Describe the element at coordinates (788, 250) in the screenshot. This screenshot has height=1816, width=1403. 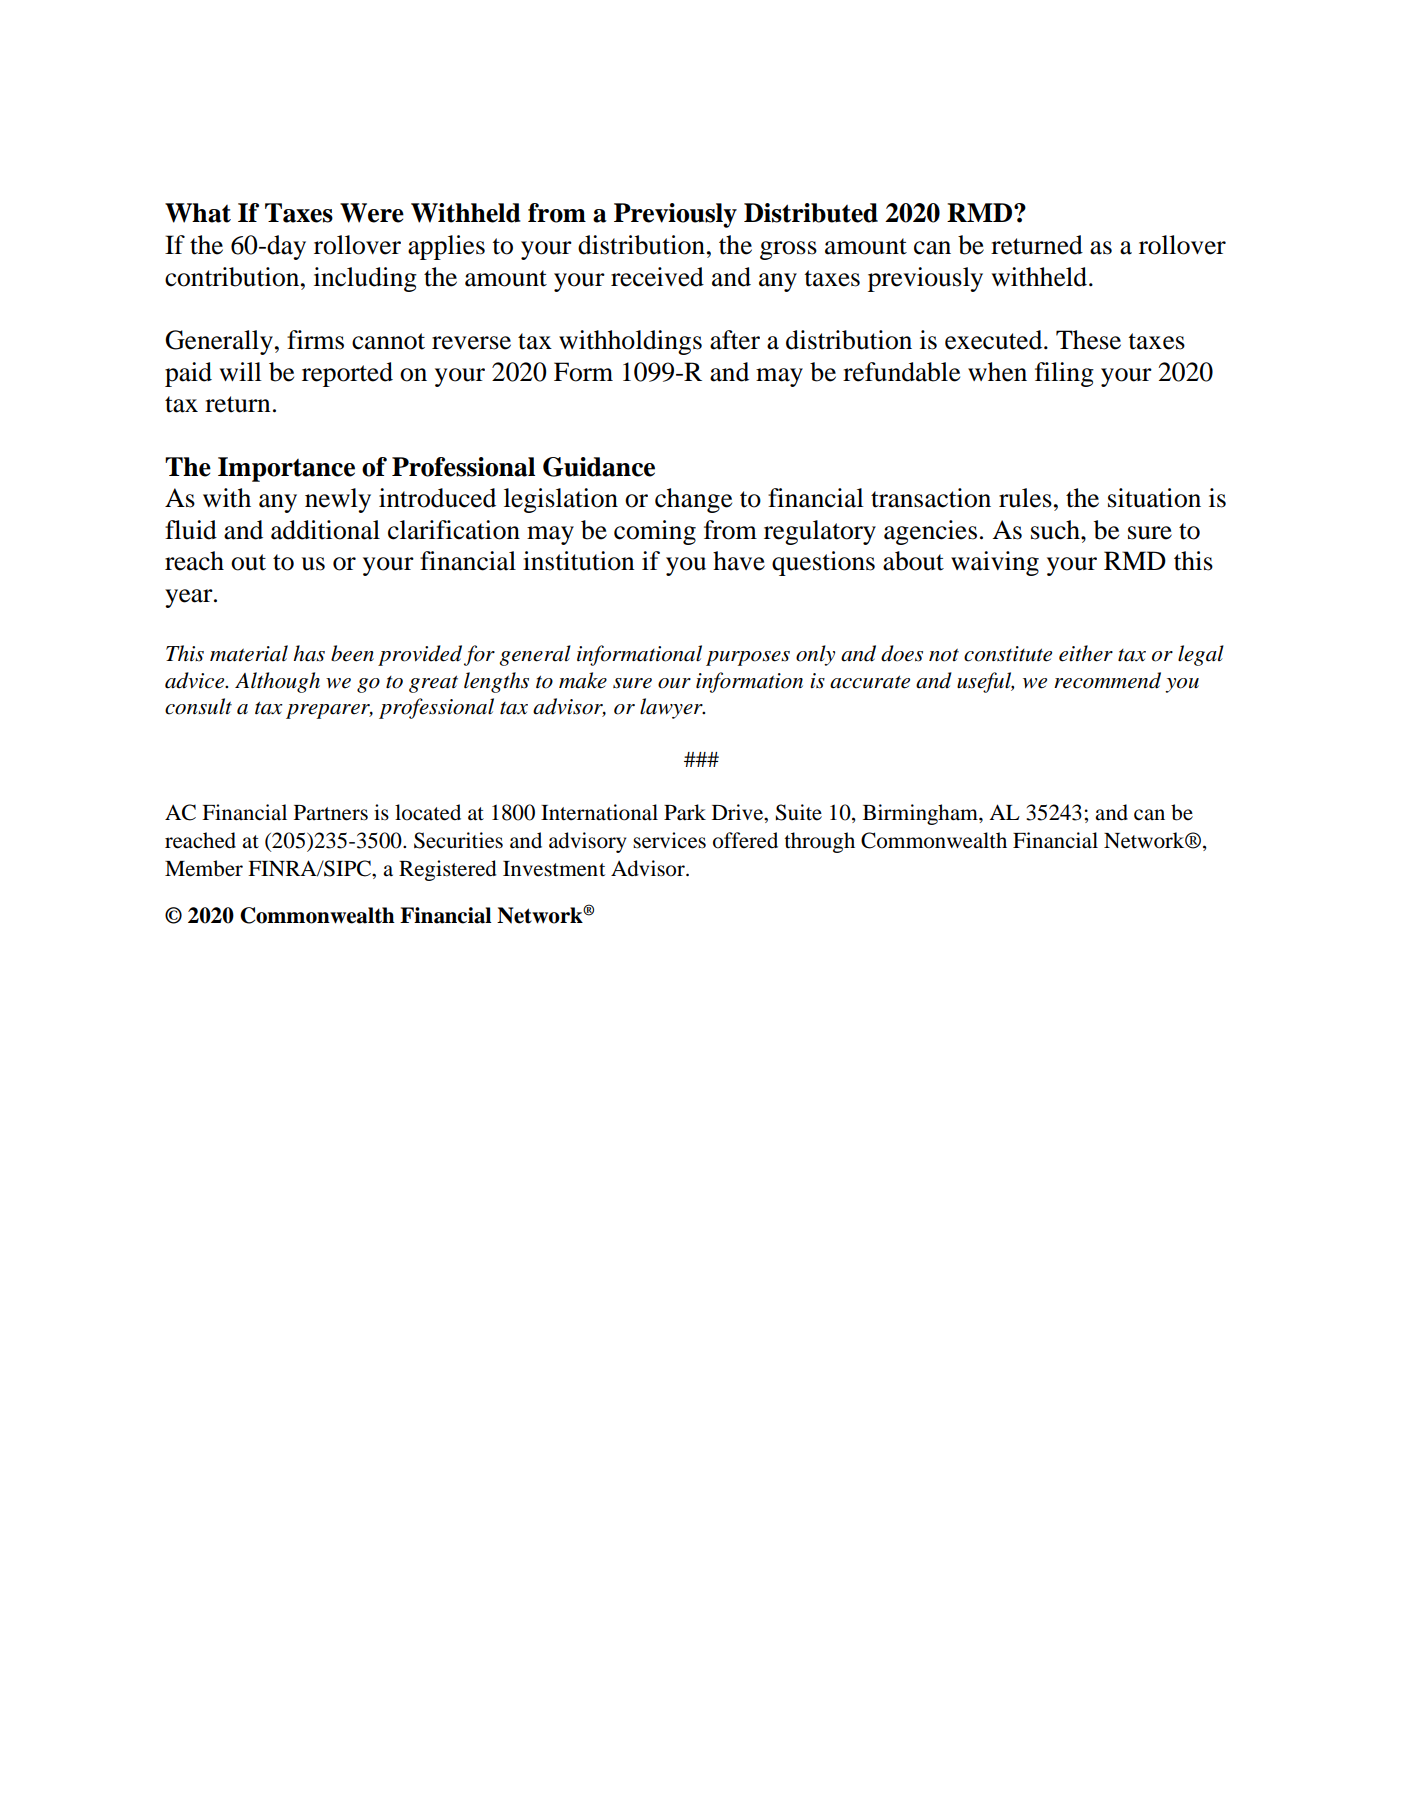
I see `gross` at that location.
